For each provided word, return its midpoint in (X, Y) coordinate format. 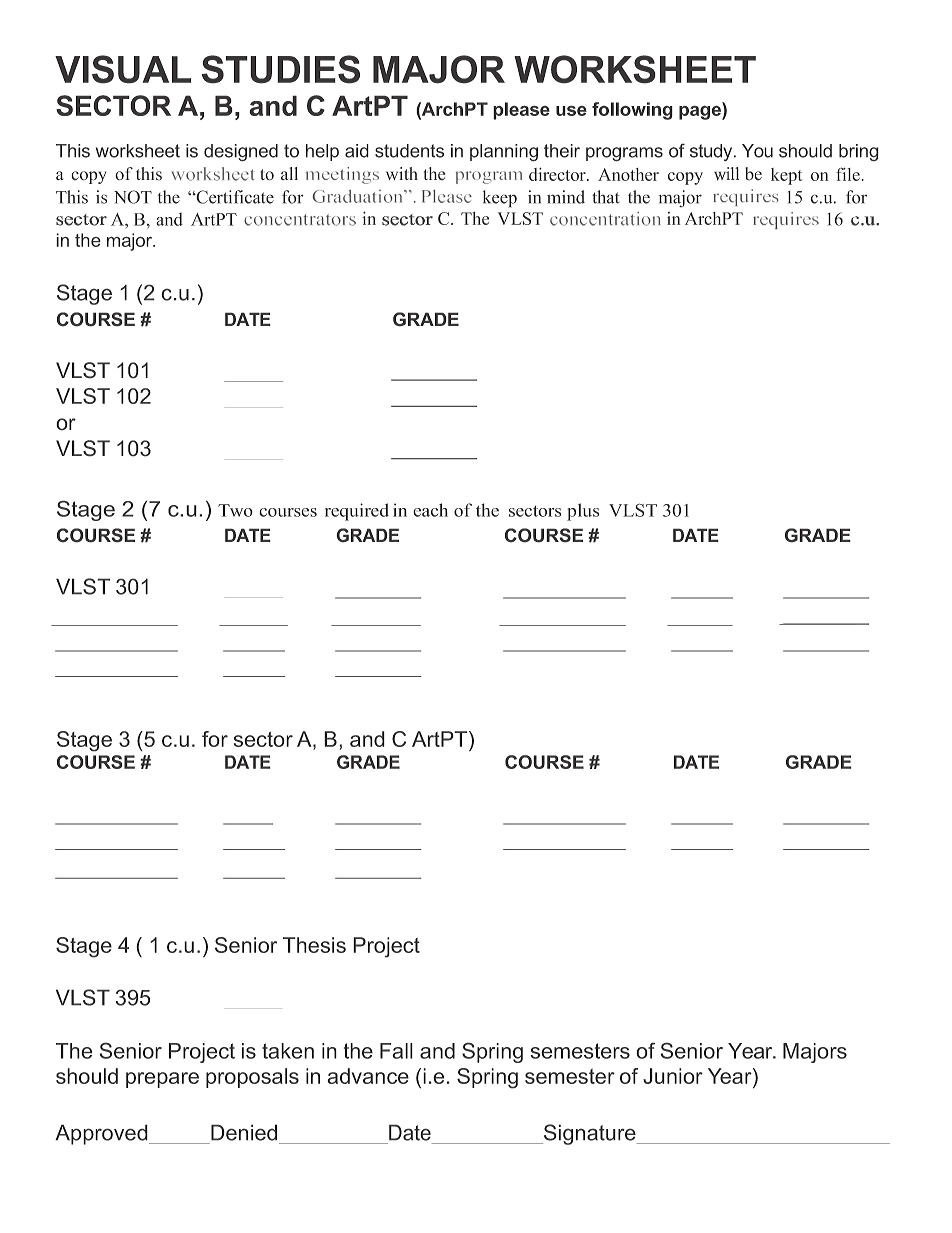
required (357, 512)
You (757, 151)
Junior (673, 1076)
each (430, 510)
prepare (162, 1080)
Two (235, 510)
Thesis (314, 945)
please (521, 111)
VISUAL (123, 69)
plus (583, 512)
